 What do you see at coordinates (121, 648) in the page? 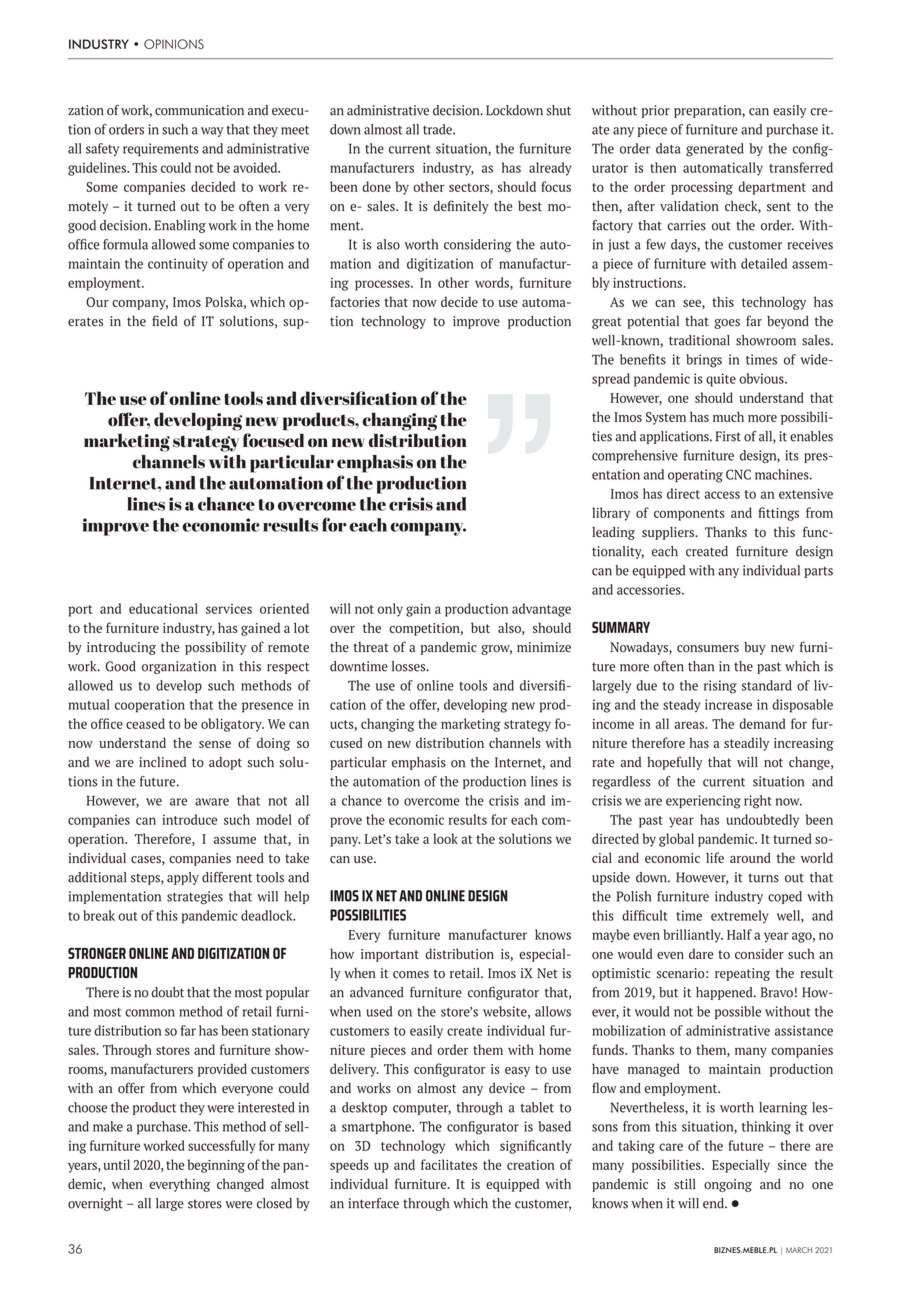
I see `introducing` at bounding box center [121, 648].
